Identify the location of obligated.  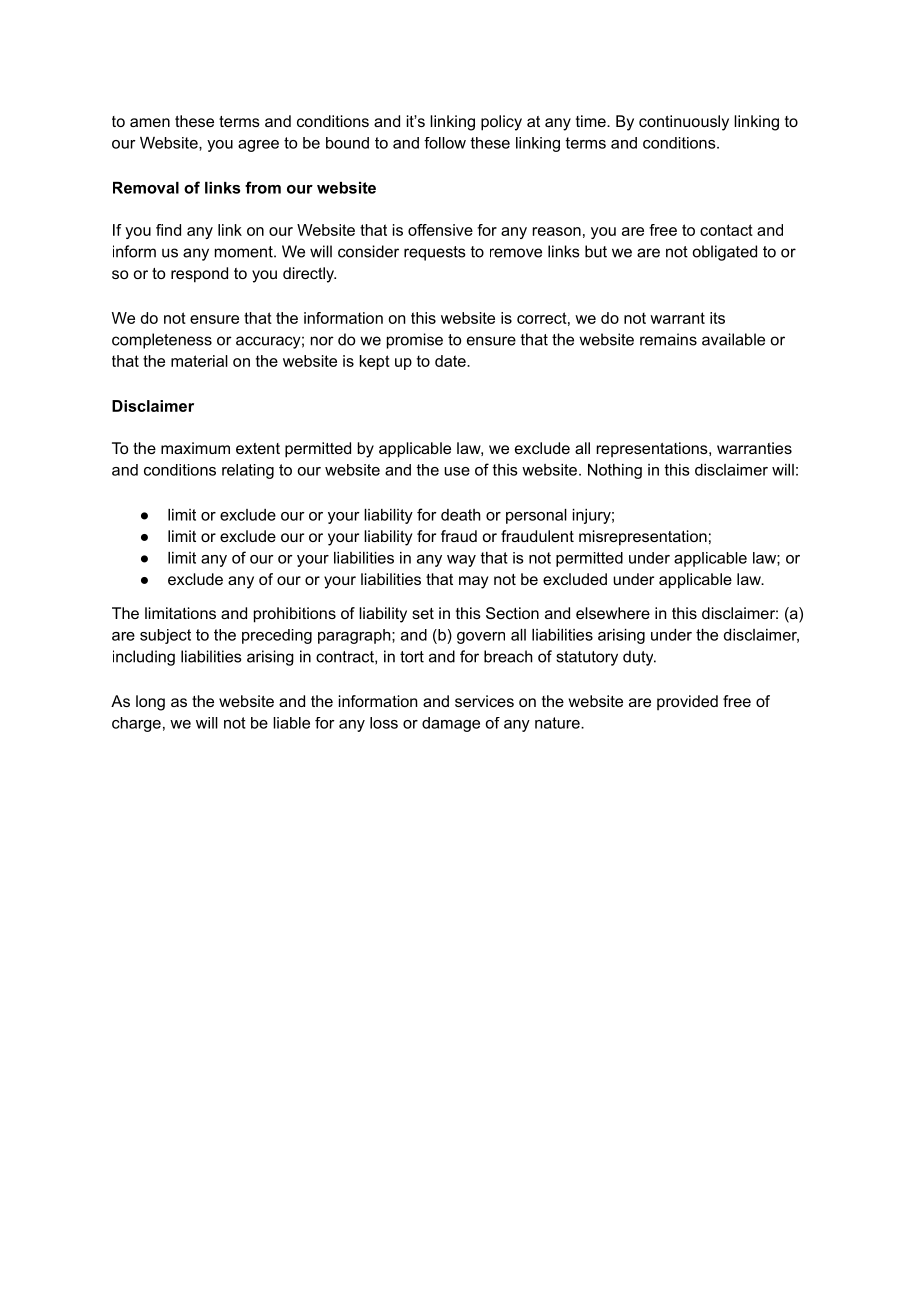
(725, 253).
